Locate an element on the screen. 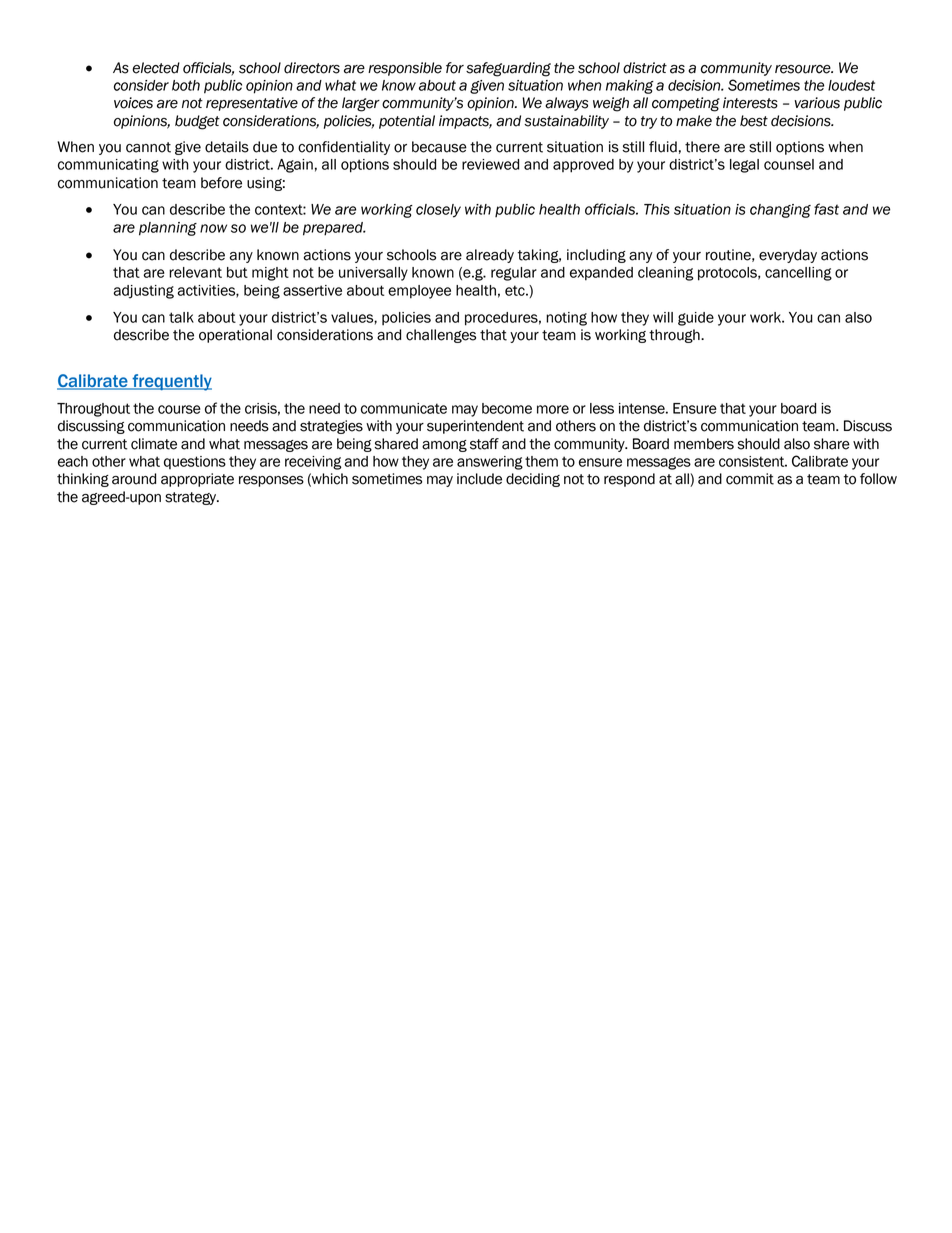 Image resolution: width=952 pixels, height=1233 pixels. appropriate is located at coordinates (197, 480).
